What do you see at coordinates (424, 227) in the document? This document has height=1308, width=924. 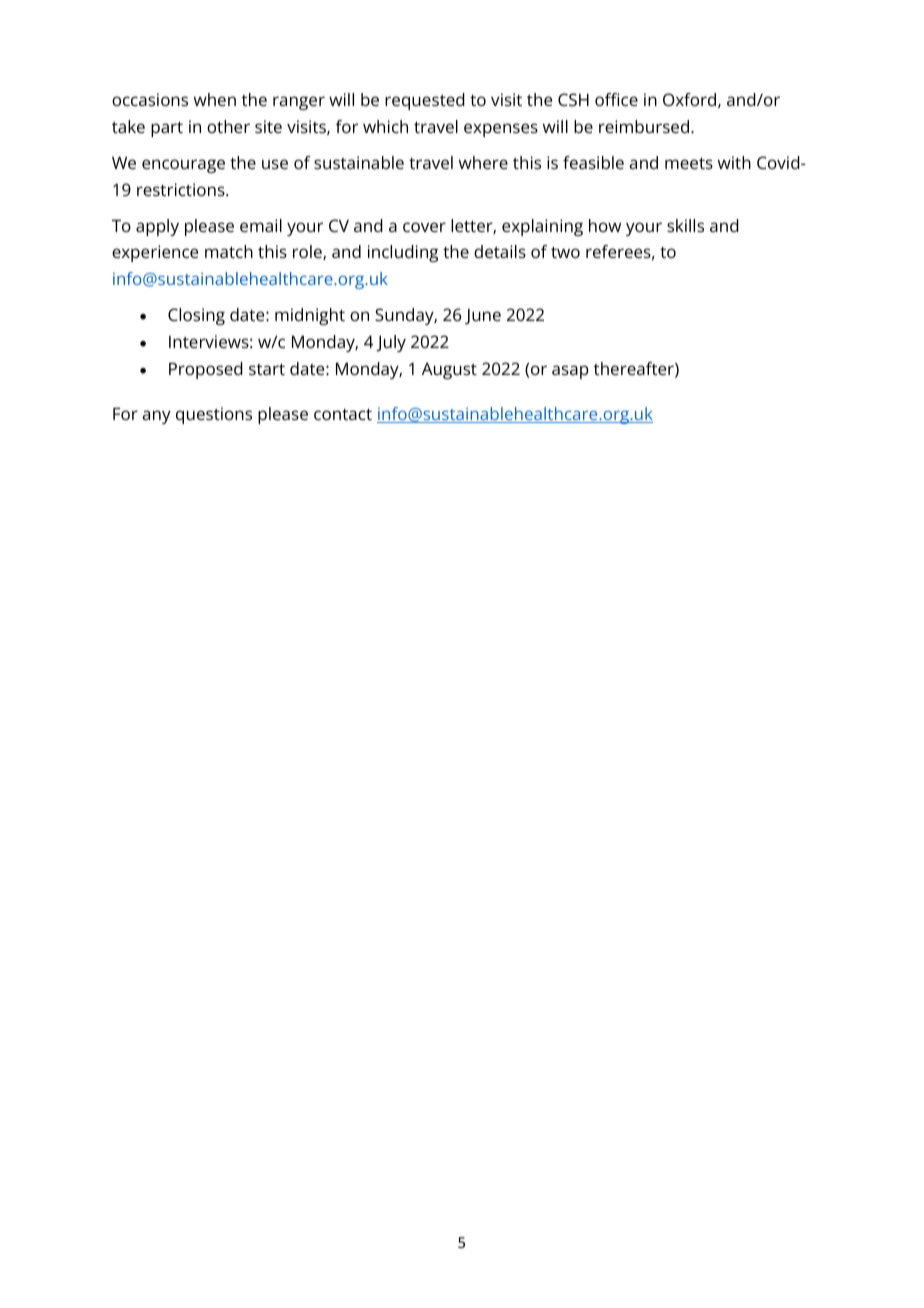 I see `cover` at bounding box center [424, 227].
